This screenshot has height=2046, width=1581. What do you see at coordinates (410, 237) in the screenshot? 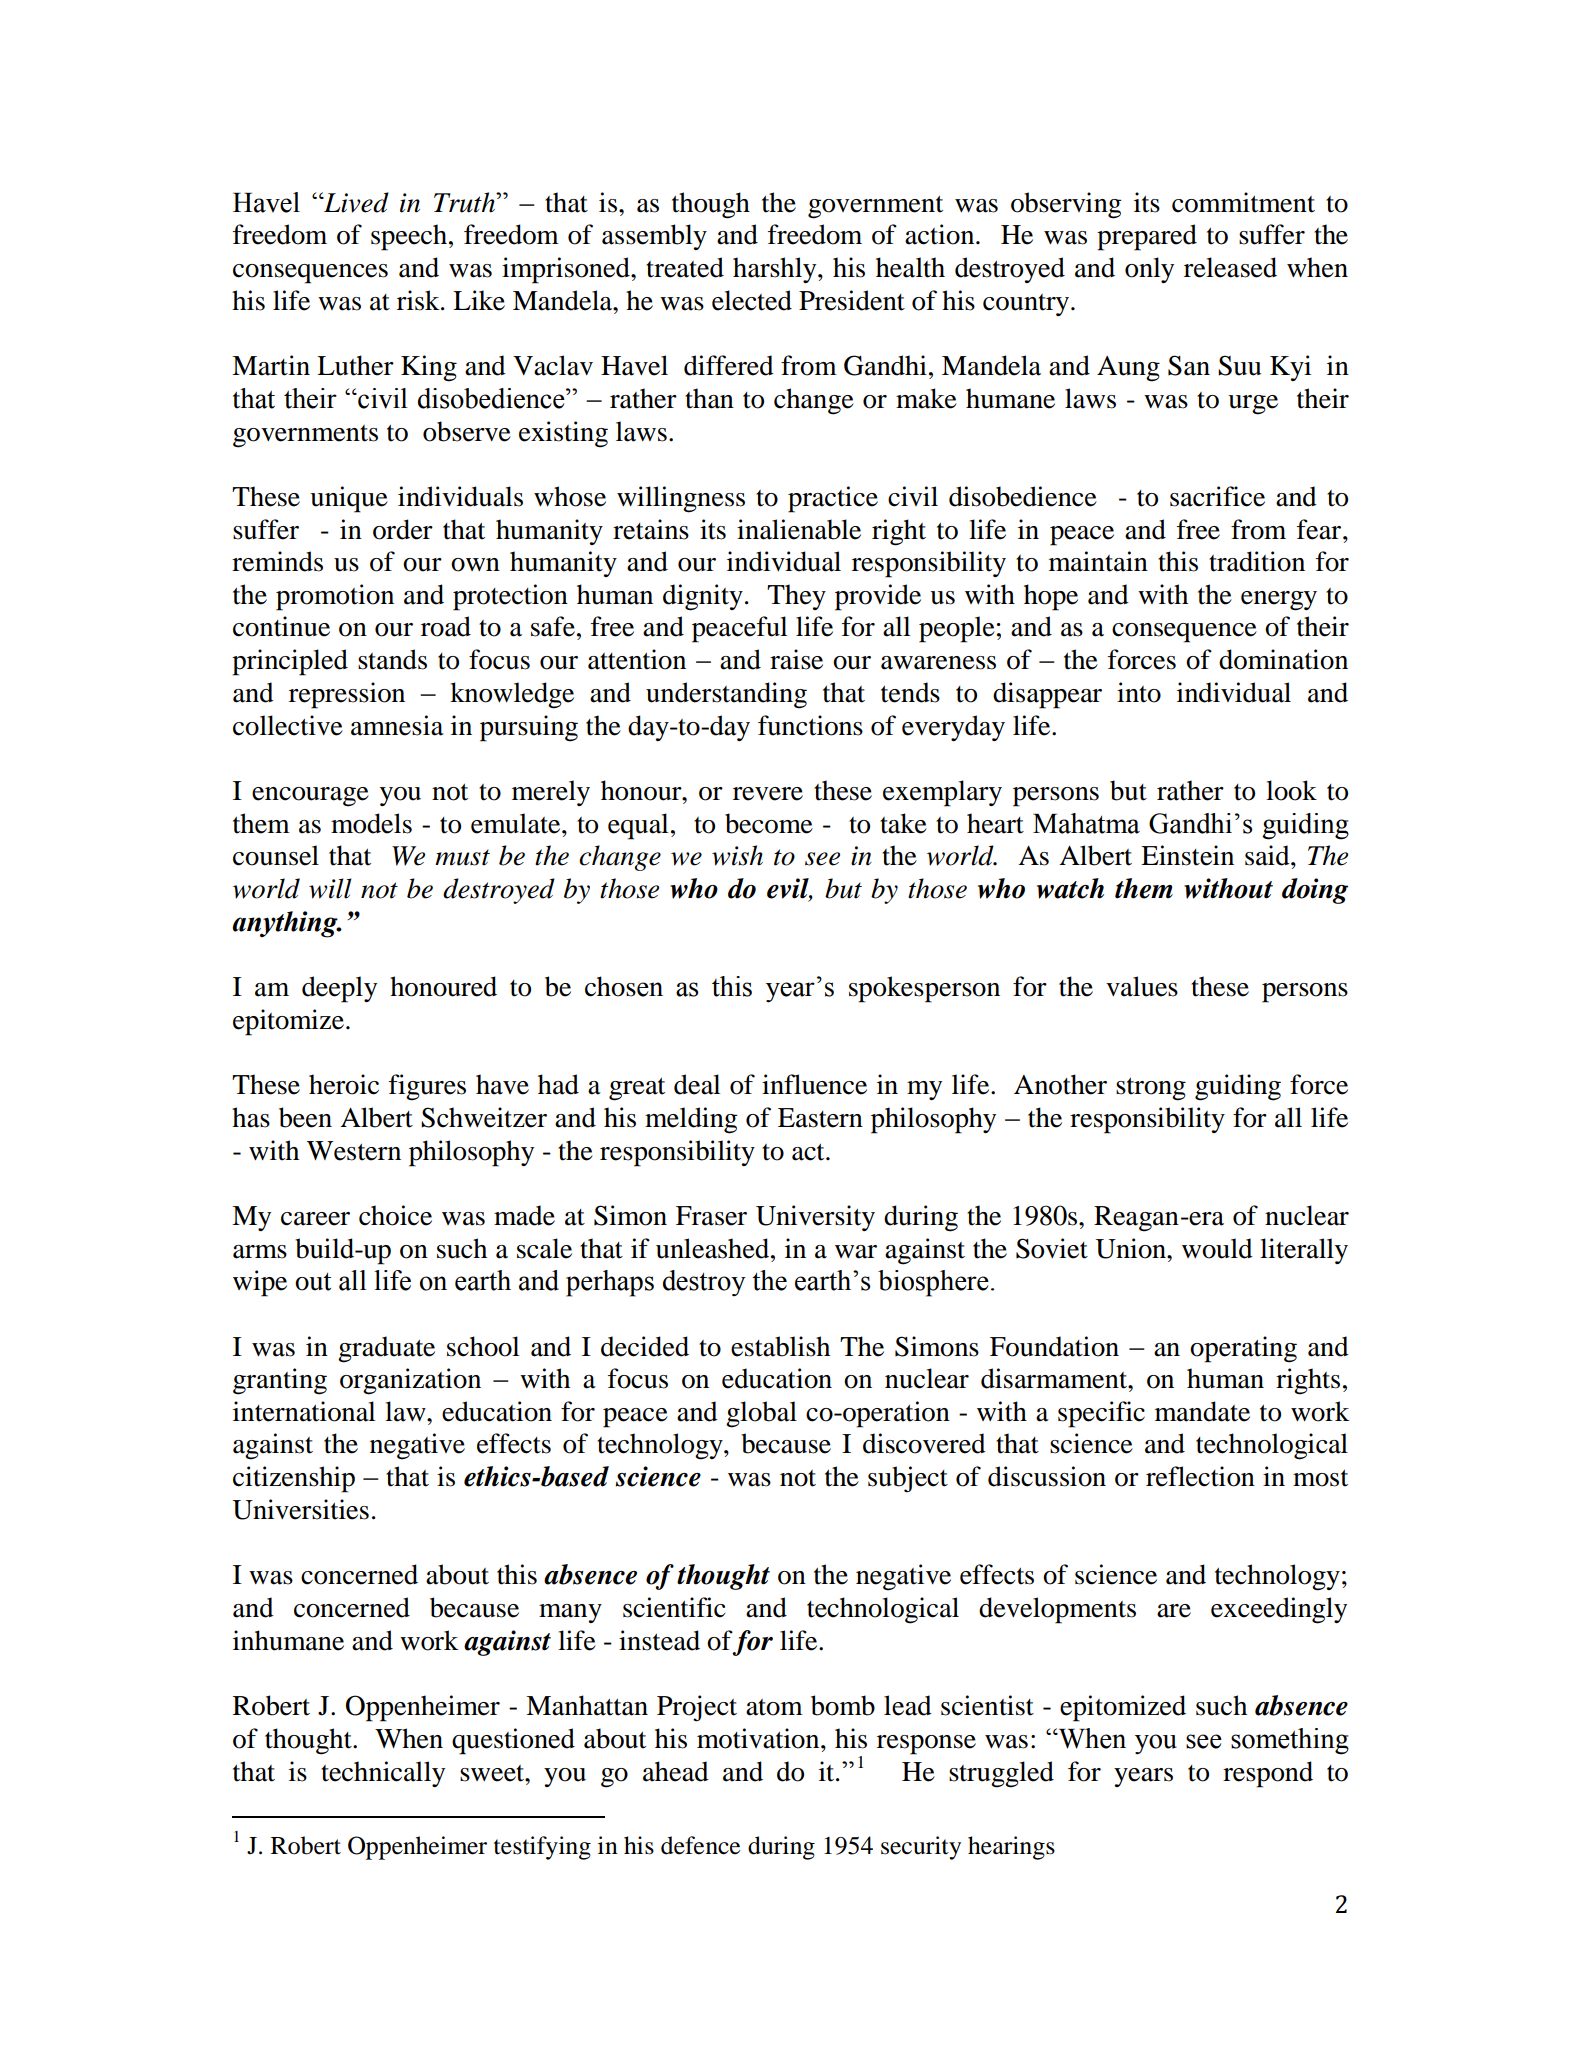
I see `speech` at bounding box center [410, 237].
